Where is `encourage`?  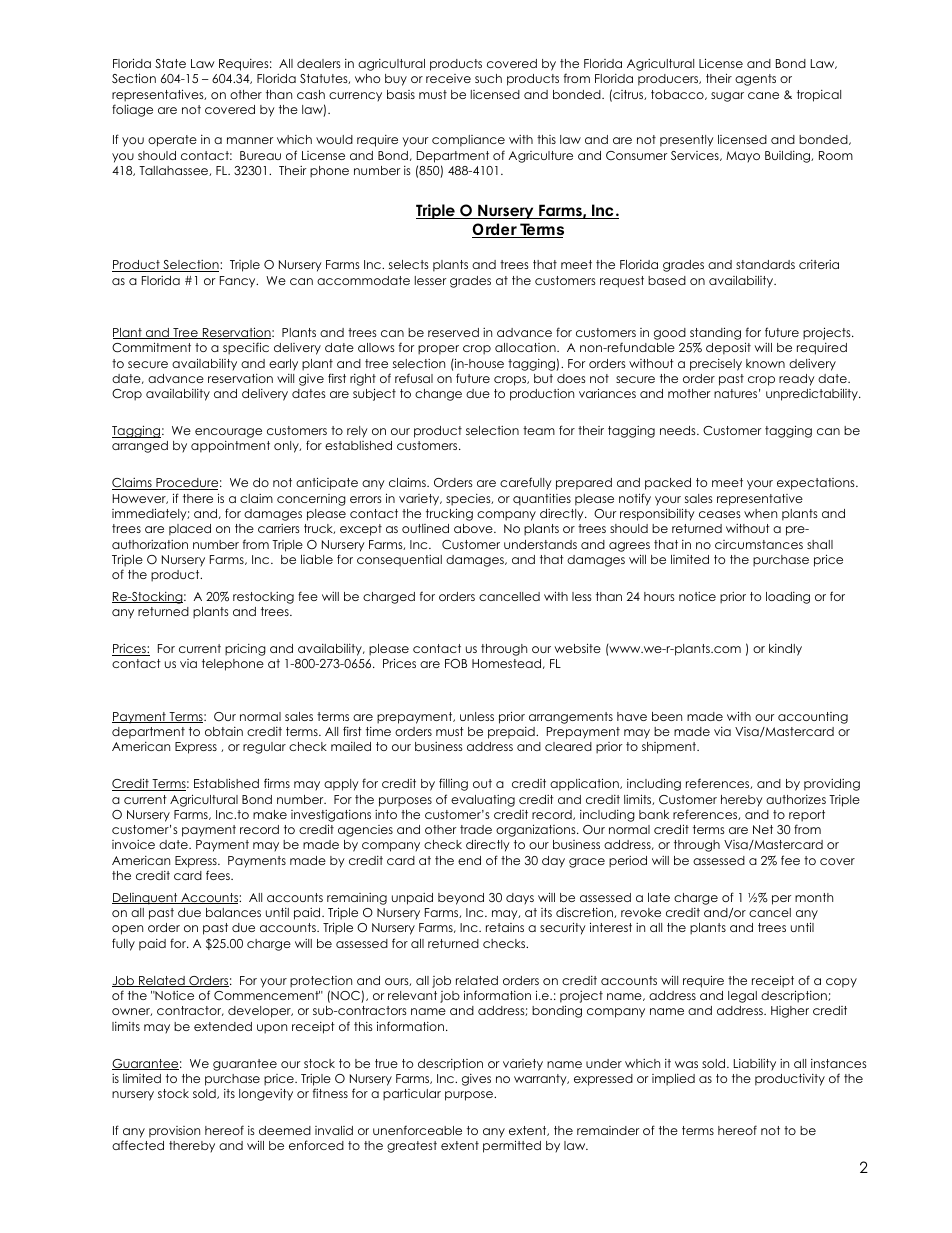
encourage is located at coordinates (228, 433).
